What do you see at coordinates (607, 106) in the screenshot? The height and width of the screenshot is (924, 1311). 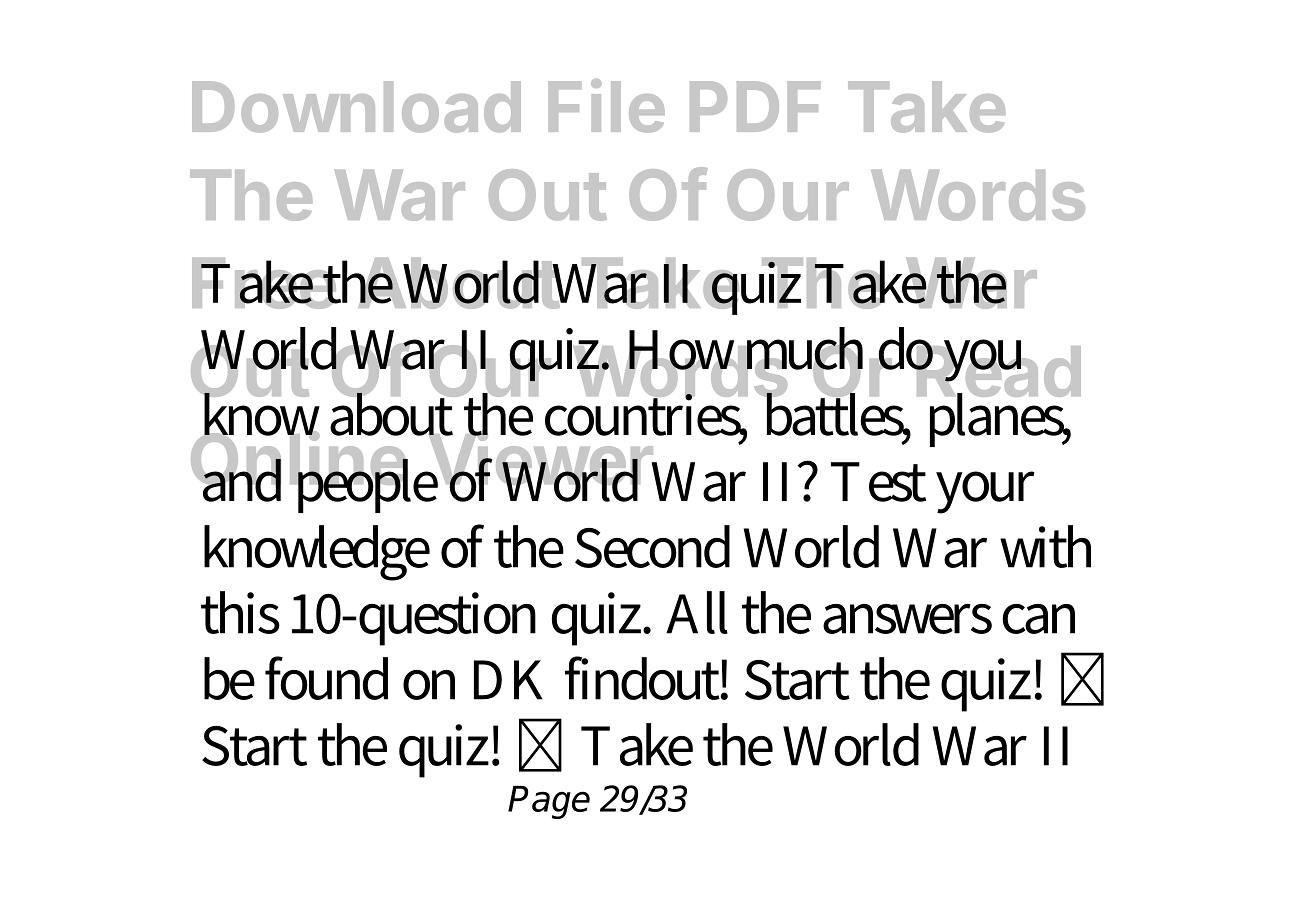 I see `File` at bounding box center [607, 106].
